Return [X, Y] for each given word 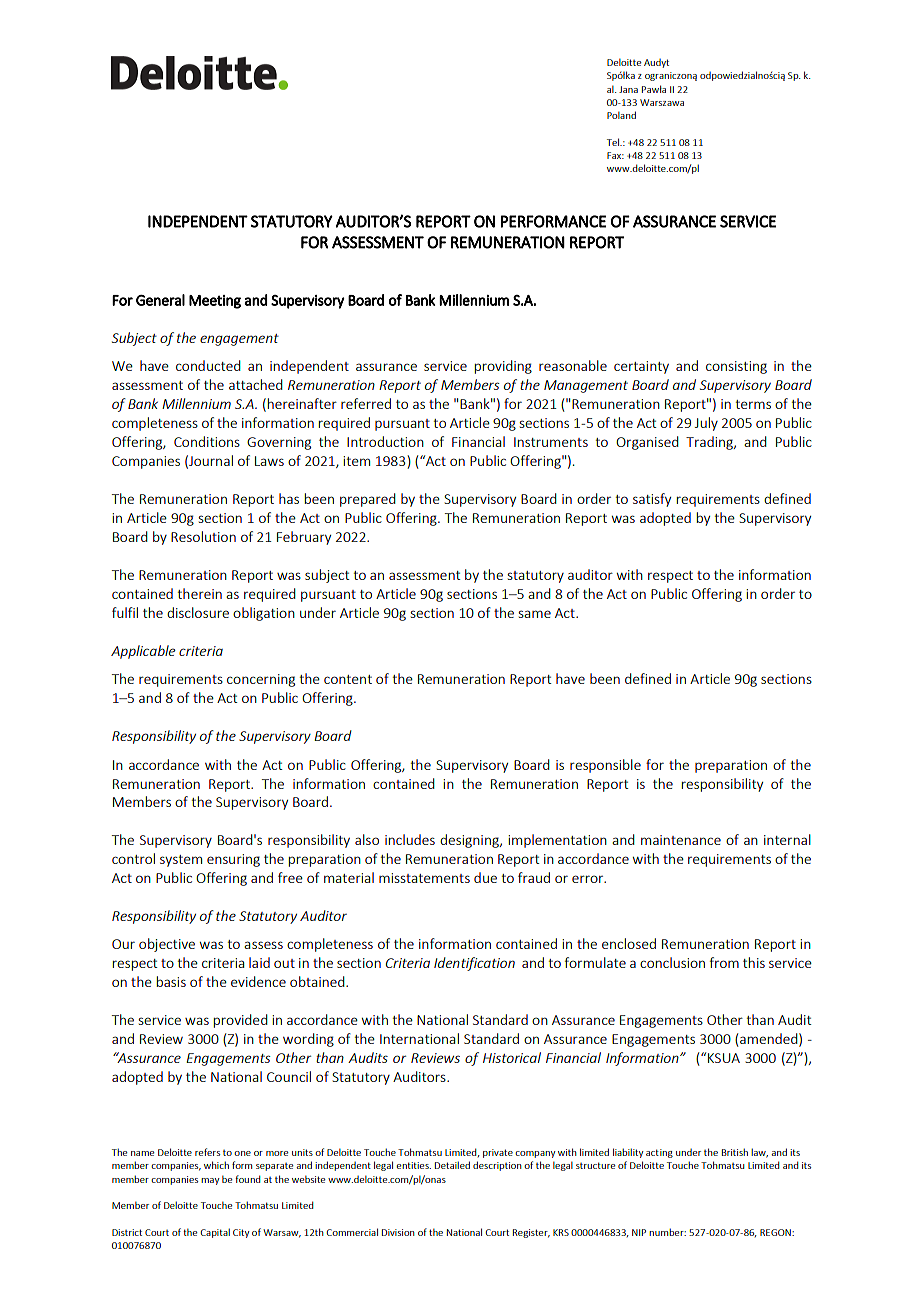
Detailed [452, 1165]
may [210, 1181]
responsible [605, 766]
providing [503, 367]
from [724, 962]
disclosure [198, 612]
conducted [208, 365]
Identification [474, 964]
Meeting [215, 302]
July [706, 424]
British [735, 1152]
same [534, 614]
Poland [621, 115]
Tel [614, 142]
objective [167, 945]
